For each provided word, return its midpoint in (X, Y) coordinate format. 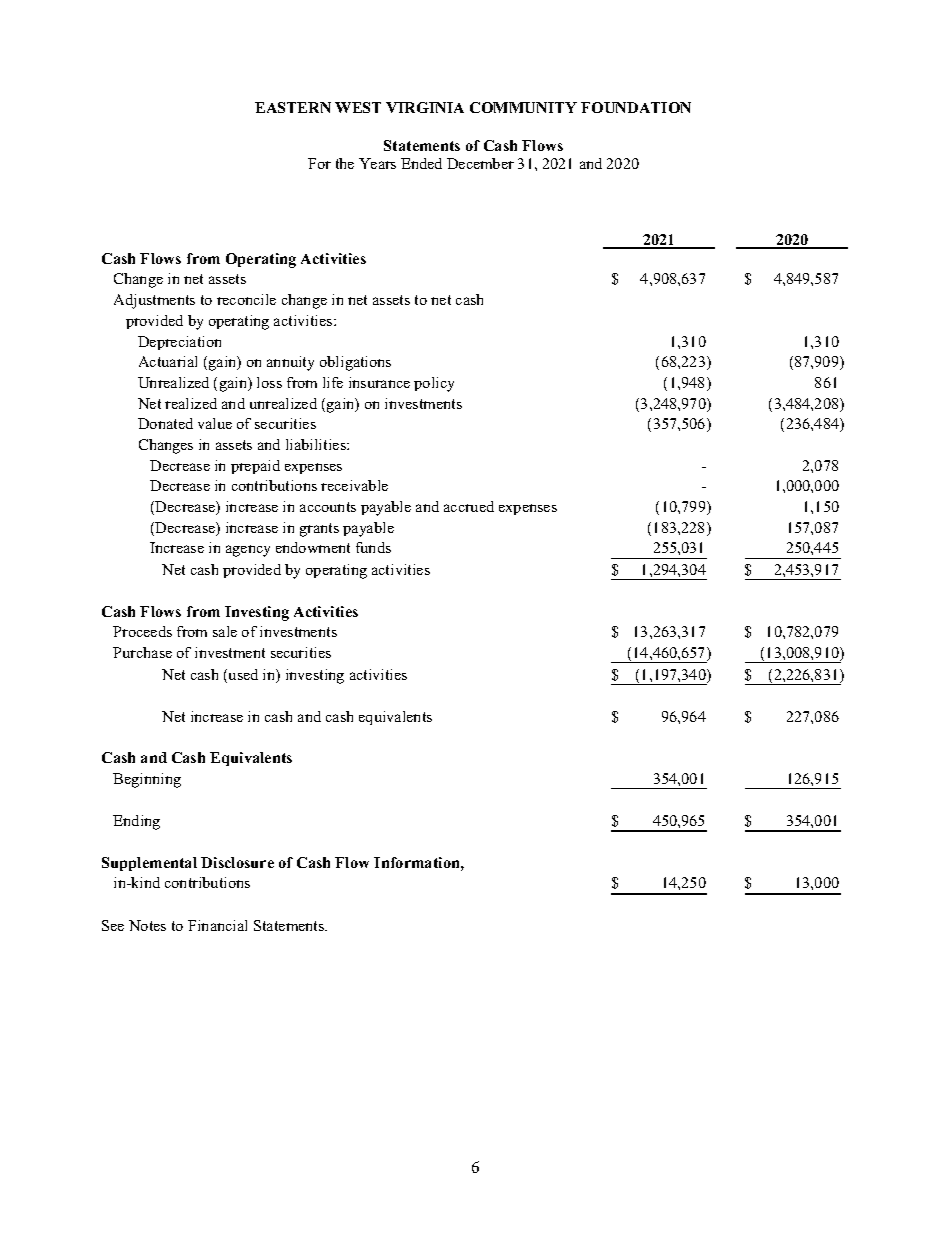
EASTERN (293, 107)
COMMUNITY (523, 107)
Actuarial (168, 361)
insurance (379, 382)
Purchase (142, 652)
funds (373, 547)
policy (434, 384)
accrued (469, 506)
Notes (147, 925)
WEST (358, 107)
